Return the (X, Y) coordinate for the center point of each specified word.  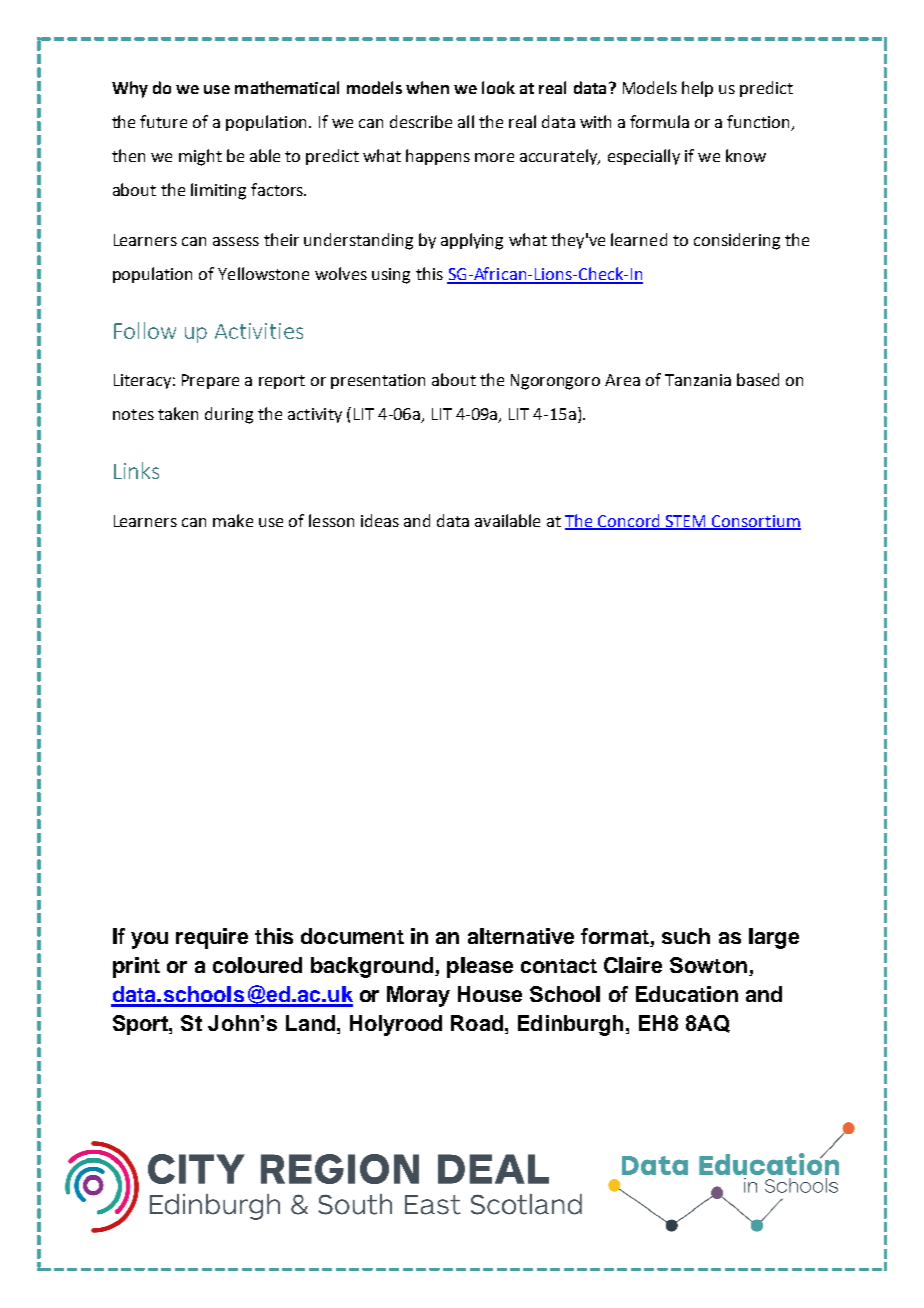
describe (421, 121)
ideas (380, 520)
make (233, 520)
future (163, 121)
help (697, 89)
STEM (686, 522)
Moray (418, 996)
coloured (257, 965)
